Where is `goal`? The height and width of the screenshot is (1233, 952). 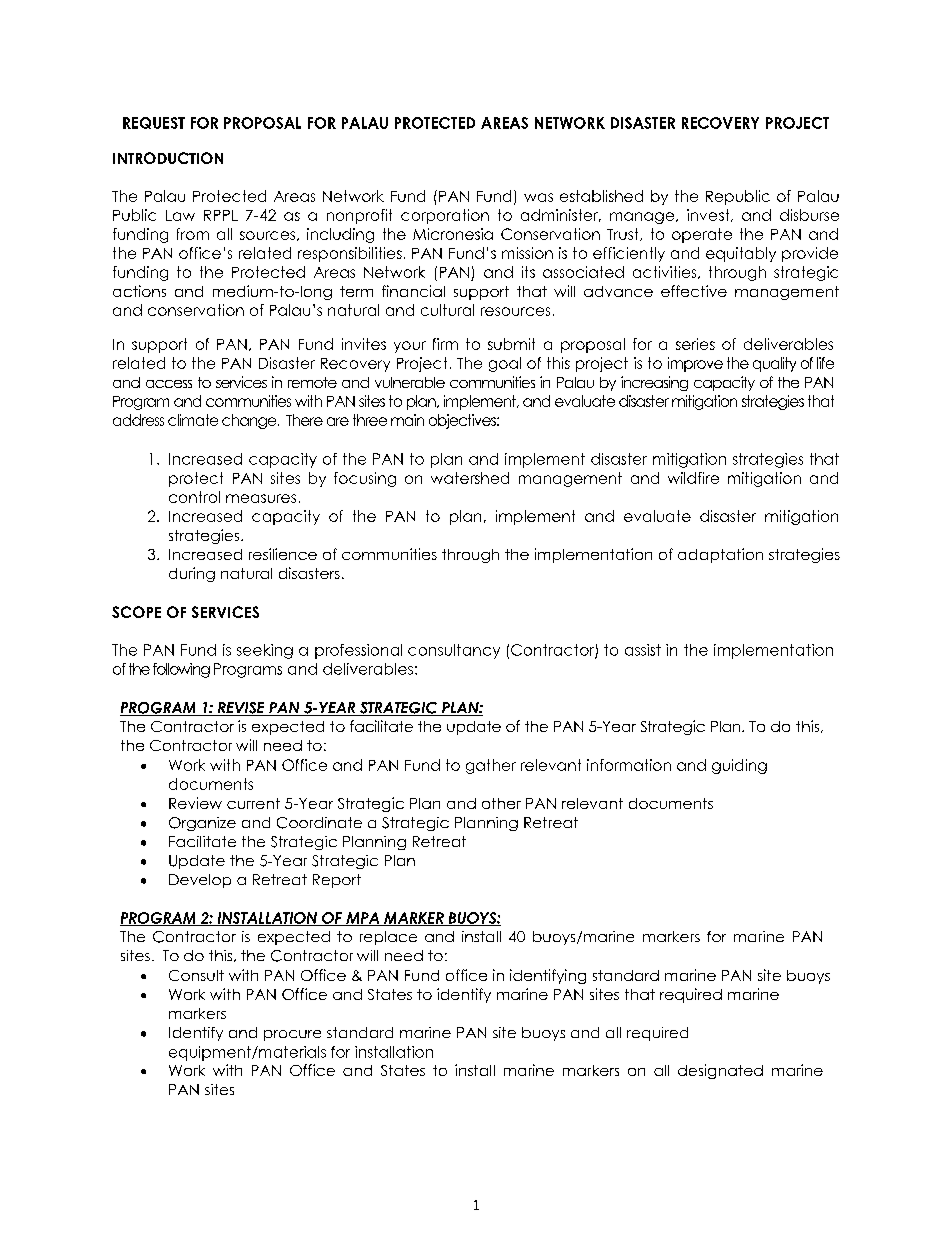 goal is located at coordinates (505, 364).
